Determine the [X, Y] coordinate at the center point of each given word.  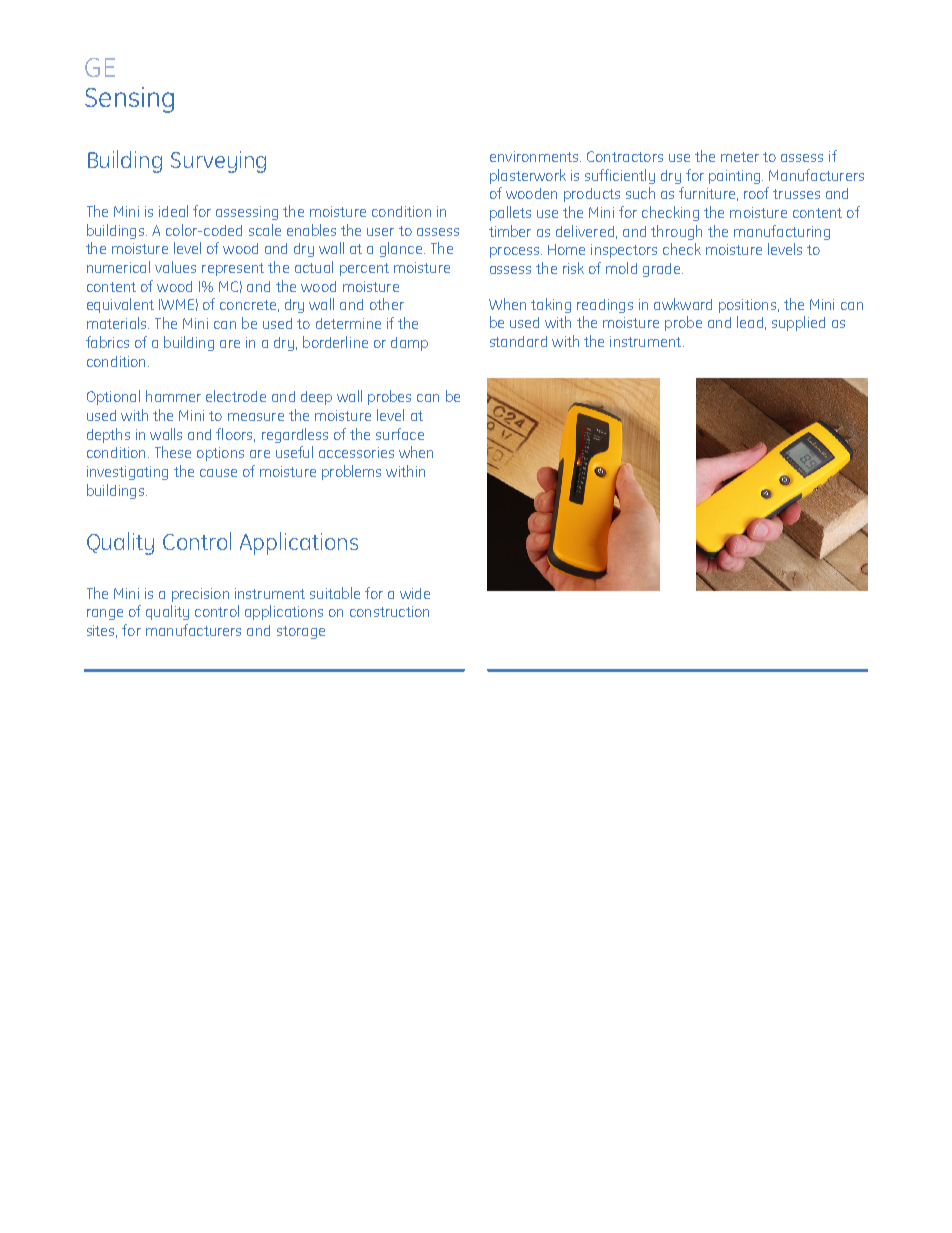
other [387, 304]
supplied [798, 323]
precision [200, 595]
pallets [510, 213]
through [676, 232]
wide [415, 593]
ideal [173, 211]
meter [740, 157]
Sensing [129, 100]
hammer [173, 396]
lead [750, 322]
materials [118, 323]
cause [218, 473]
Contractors [625, 156]
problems [351, 472]
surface [400, 434]
